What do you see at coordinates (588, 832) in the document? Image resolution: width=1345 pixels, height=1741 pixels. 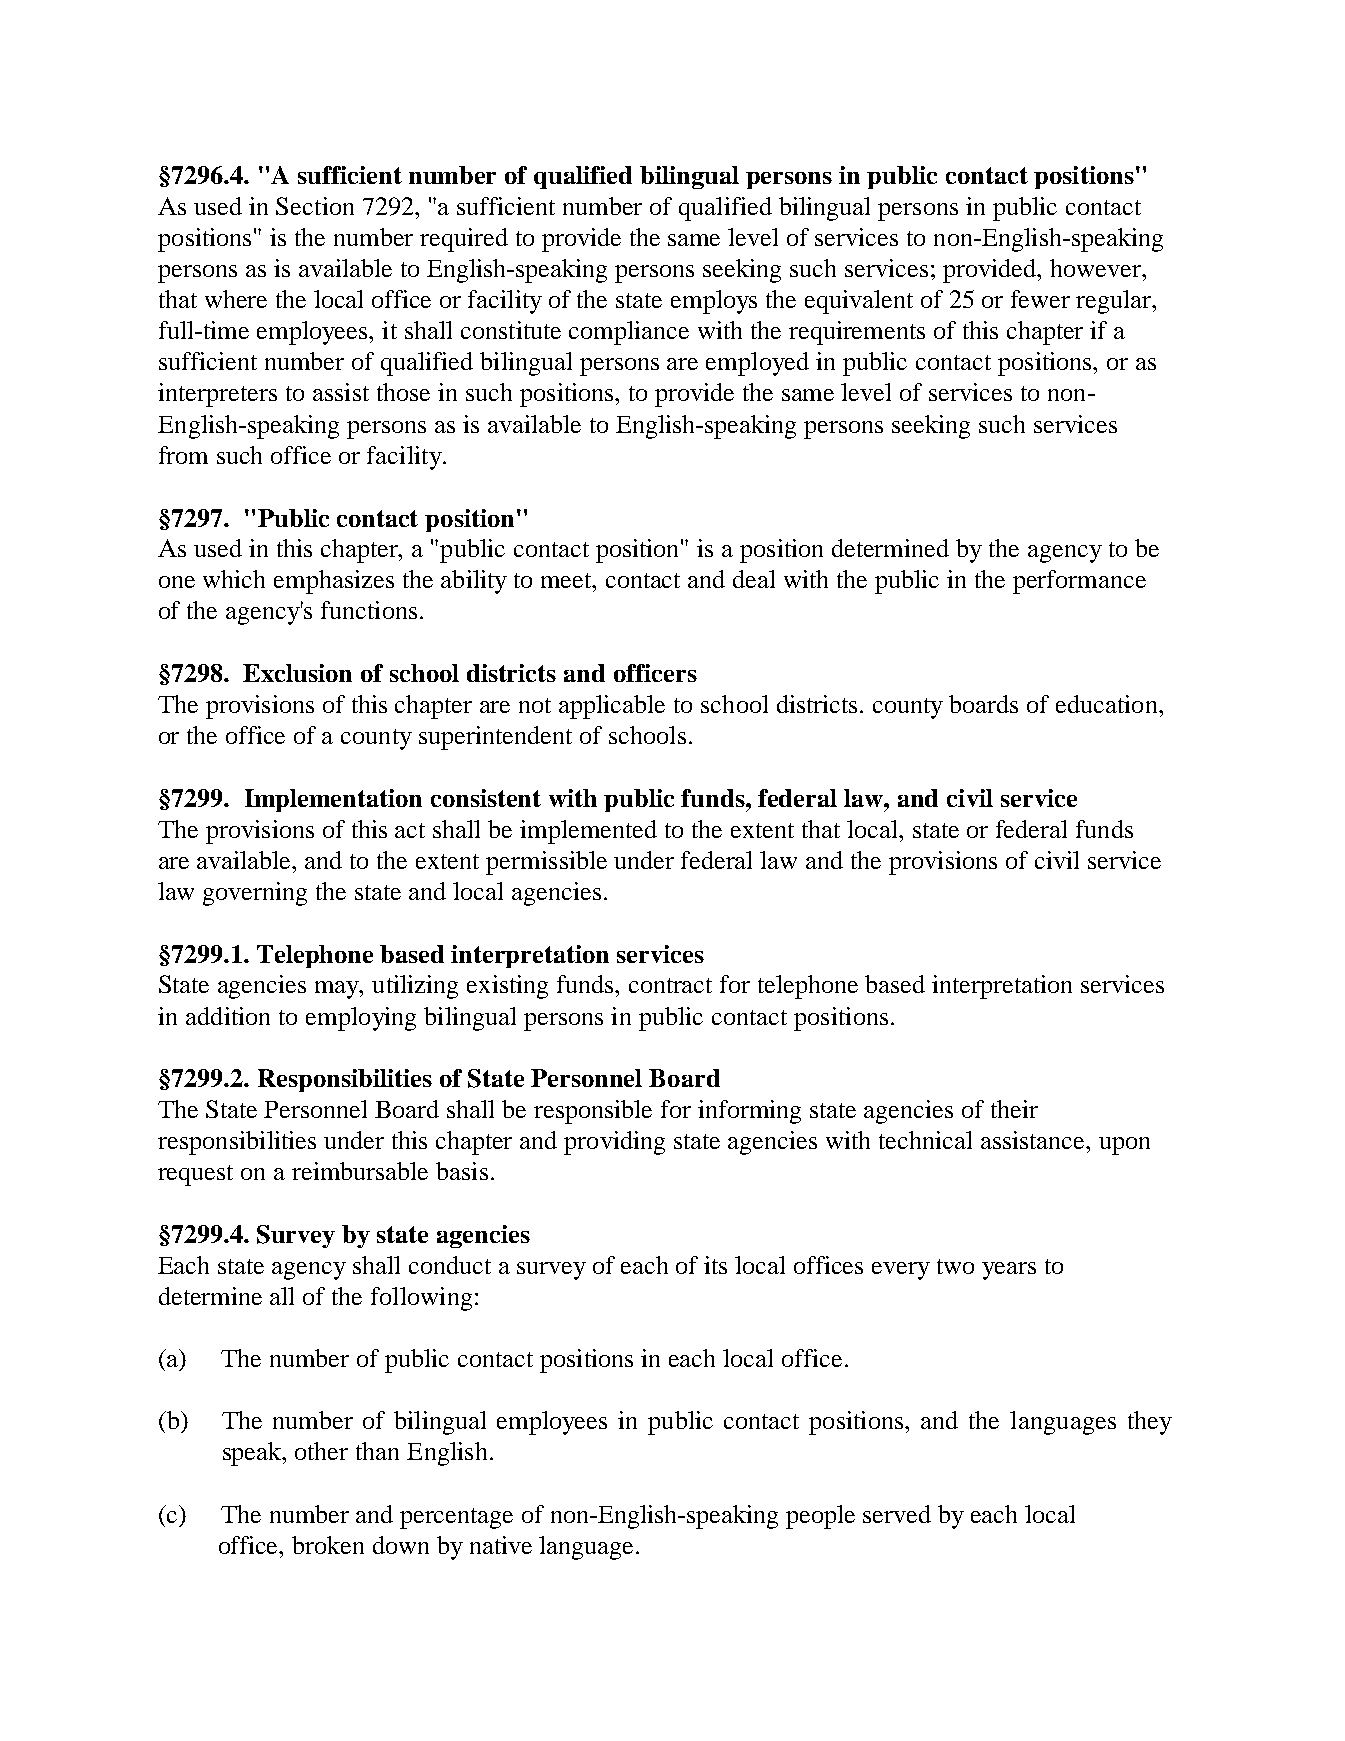 I see `implemented` at bounding box center [588, 832].
